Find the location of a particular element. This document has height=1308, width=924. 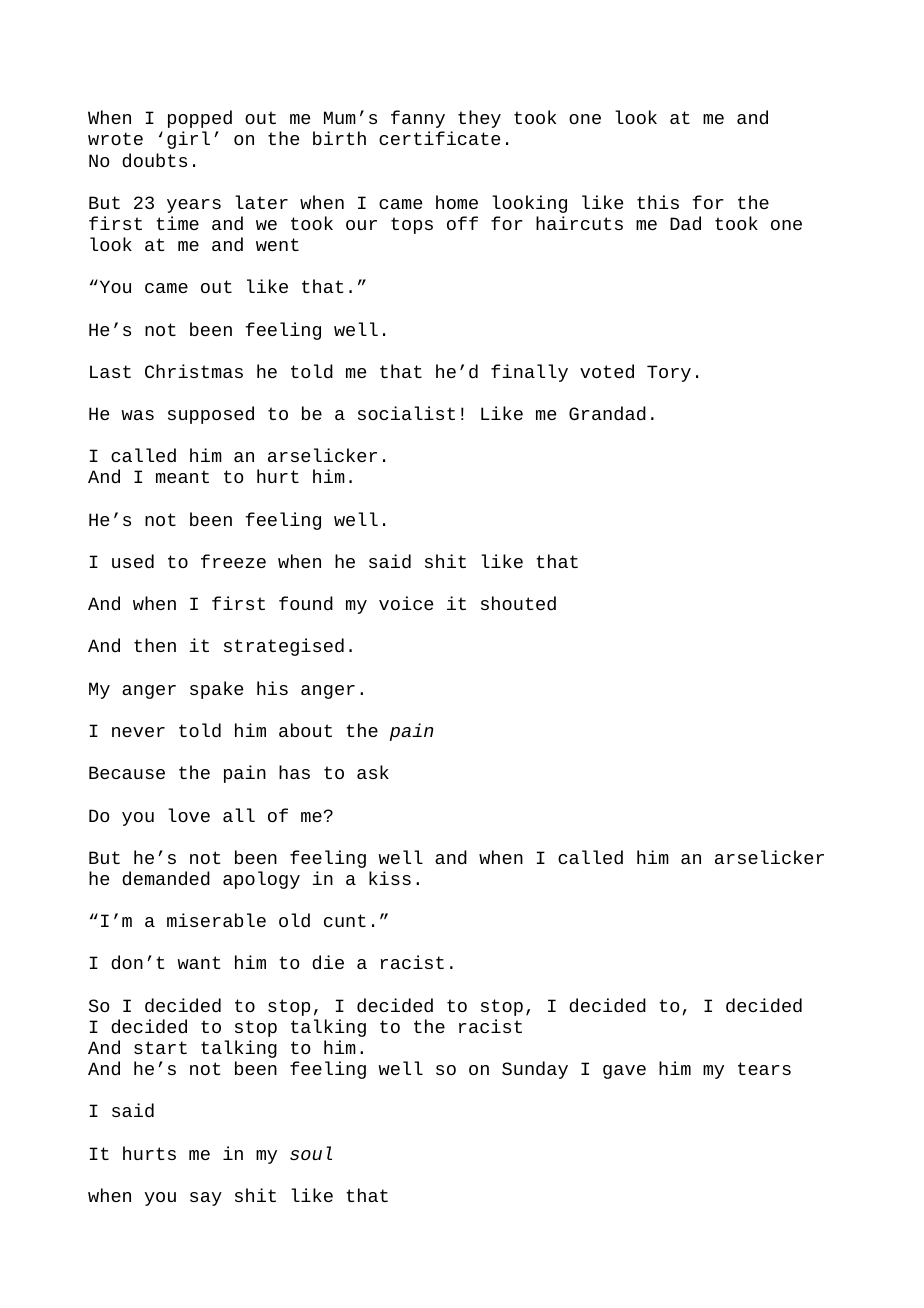

this is located at coordinates (658, 202).
